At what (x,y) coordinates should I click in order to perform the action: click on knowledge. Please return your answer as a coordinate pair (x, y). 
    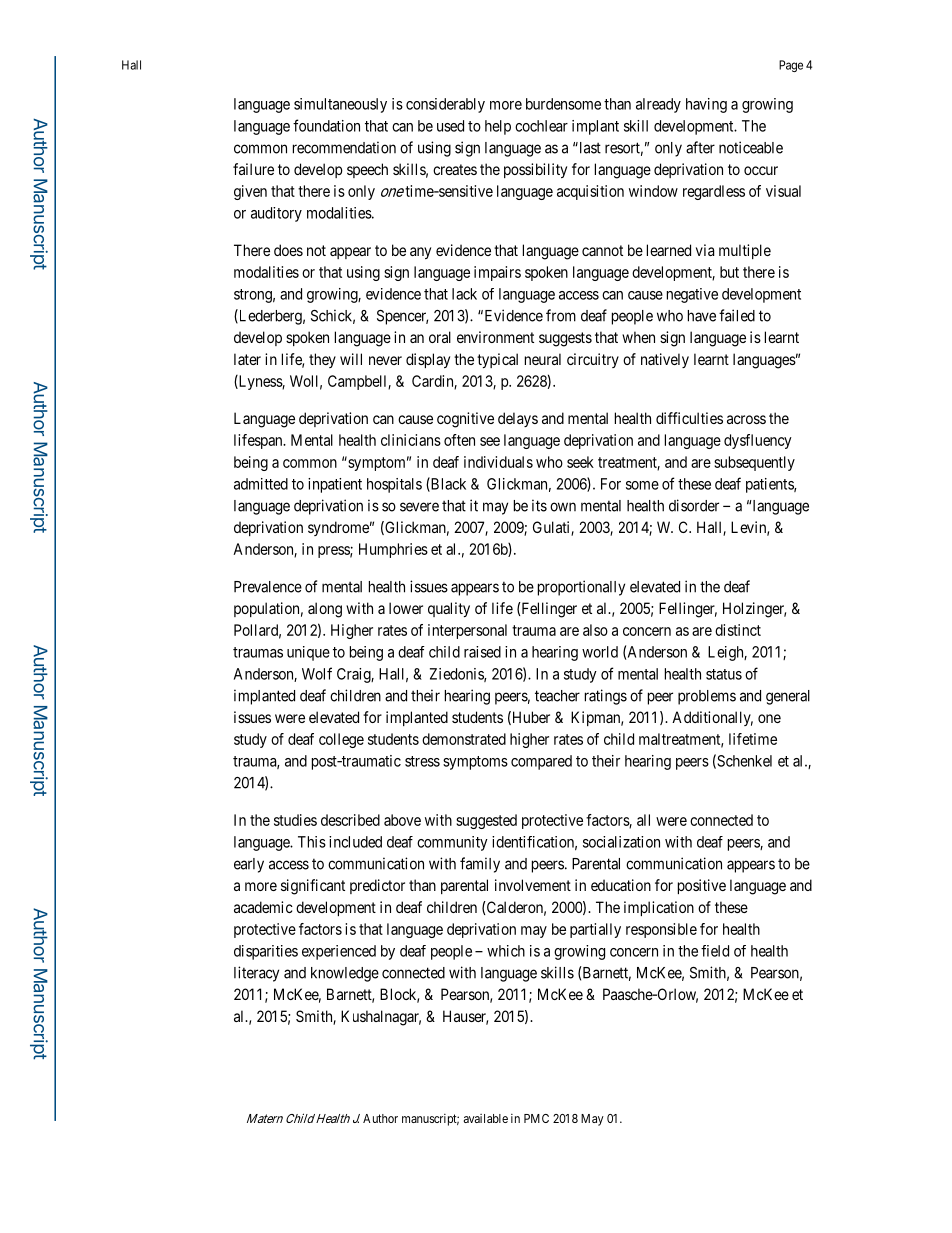
    Looking at the image, I should click on (345, 974).
